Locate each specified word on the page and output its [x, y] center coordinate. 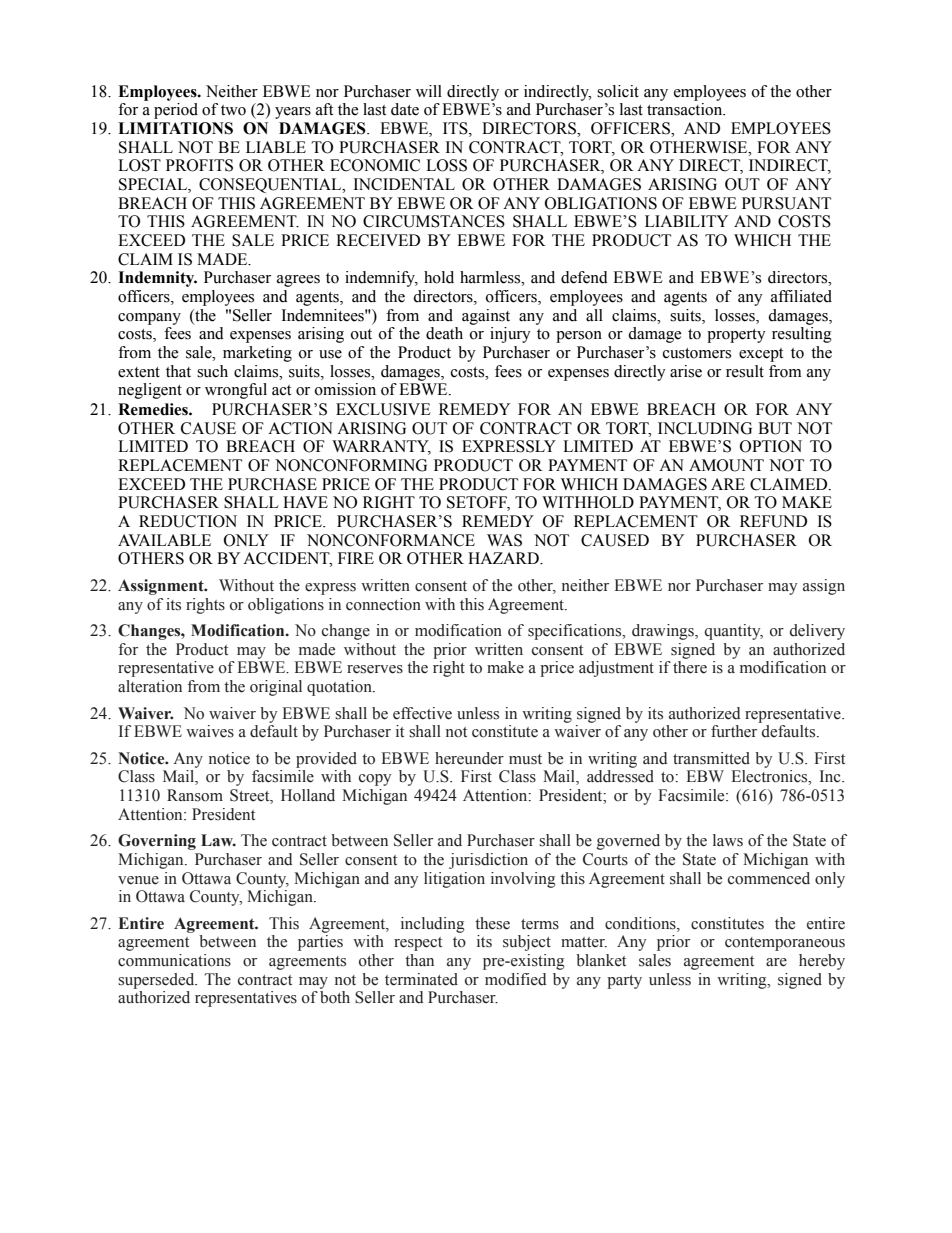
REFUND [773, 521]
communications [174, 960]
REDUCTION [188, 521]
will [429, 91]
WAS [504, 540]
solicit [618, 91]
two [233, 110]
